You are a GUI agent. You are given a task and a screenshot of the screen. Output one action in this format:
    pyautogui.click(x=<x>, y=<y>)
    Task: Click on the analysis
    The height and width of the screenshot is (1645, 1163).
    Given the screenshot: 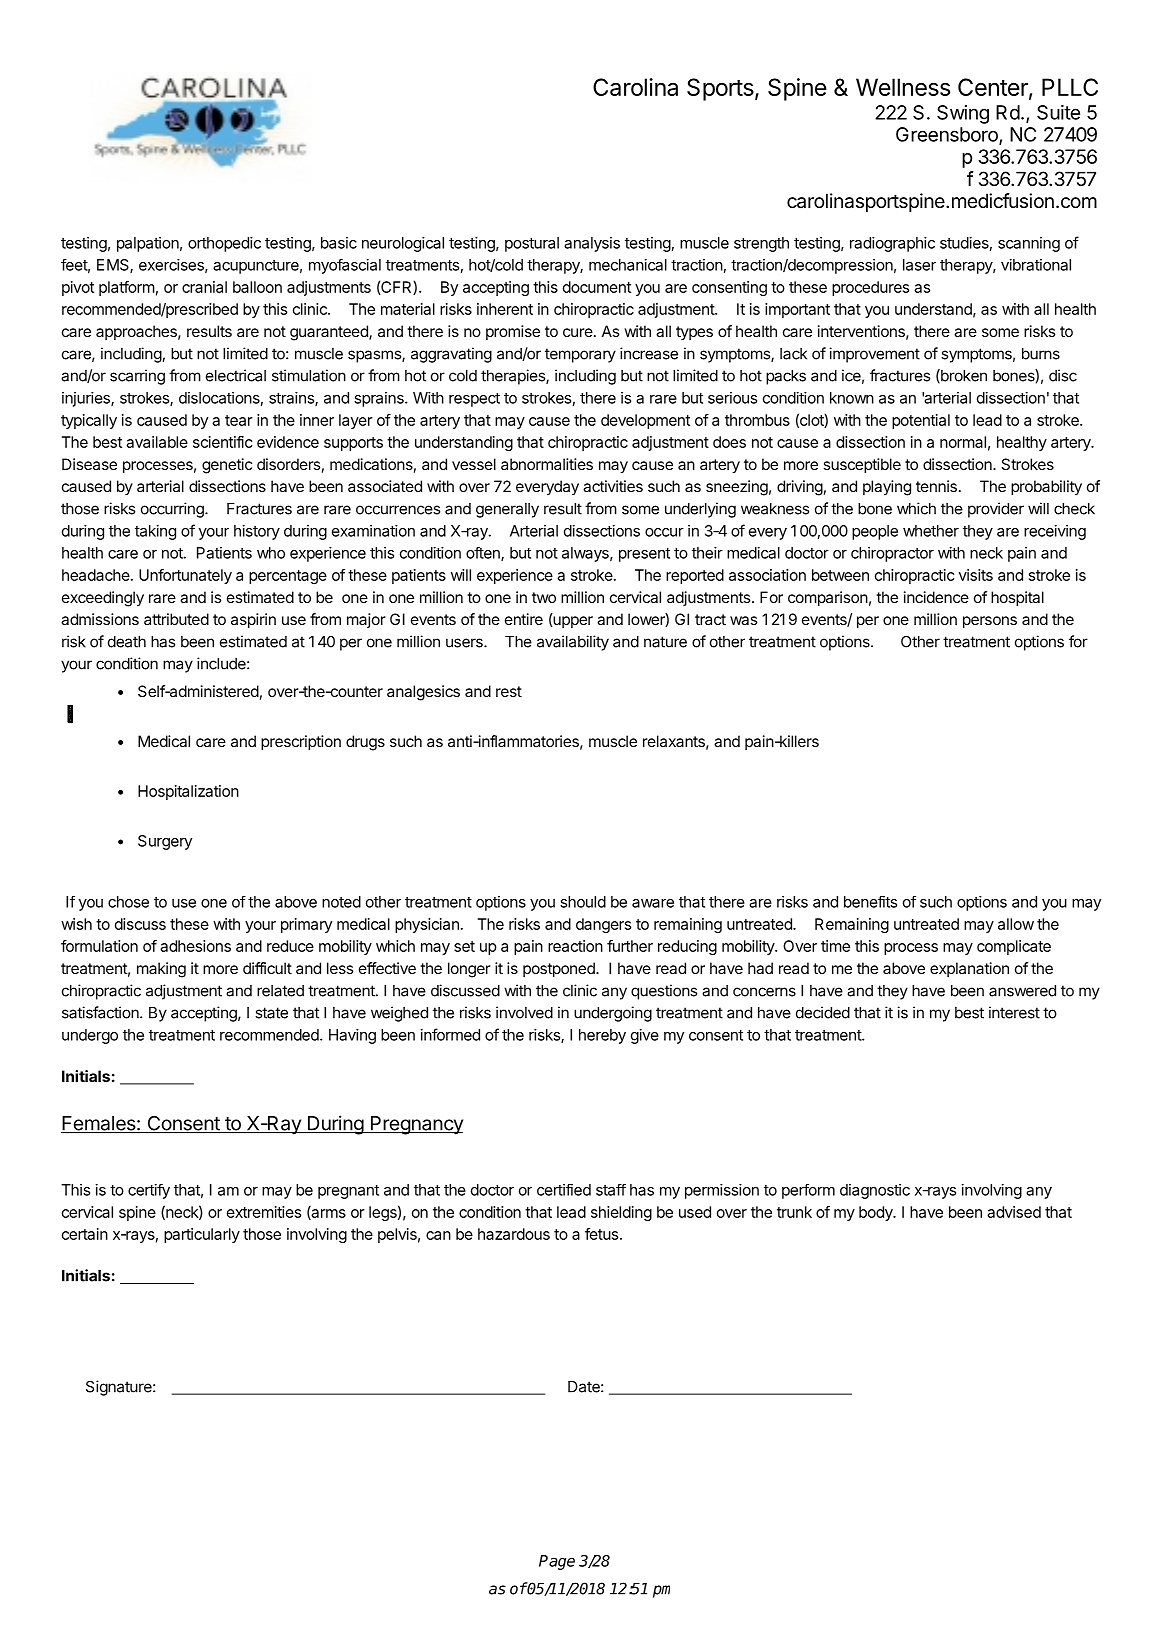 What is the action you would take?
    pyautogui.click(x=592, y=244)
